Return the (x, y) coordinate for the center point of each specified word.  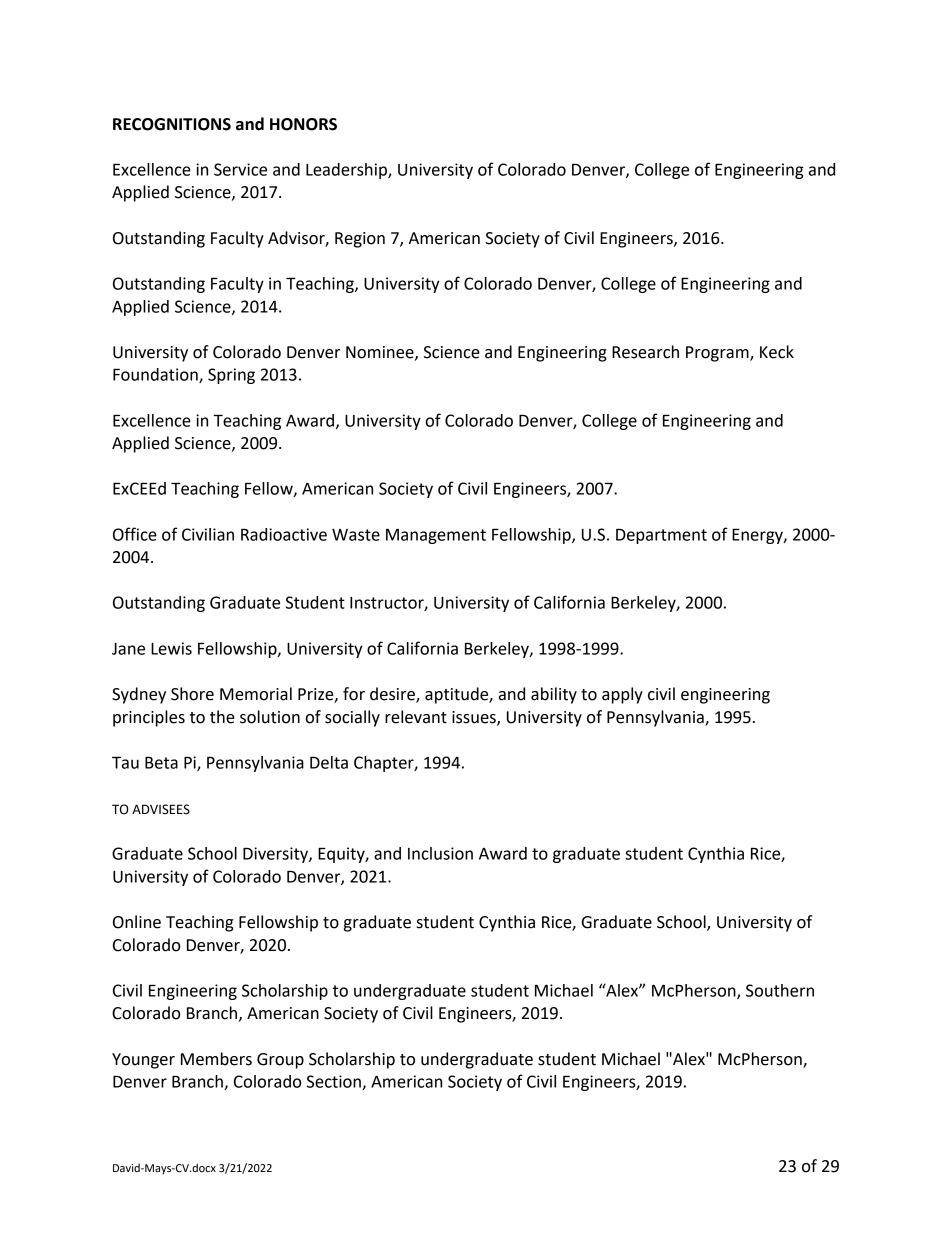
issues (475, 718)
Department (661, 536)
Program (718, 354)
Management (436, 536)
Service (240, 169)
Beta (161, 762)
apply (622, 695)
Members (216, 1059)
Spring (231, 376)
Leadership (347, 171)
